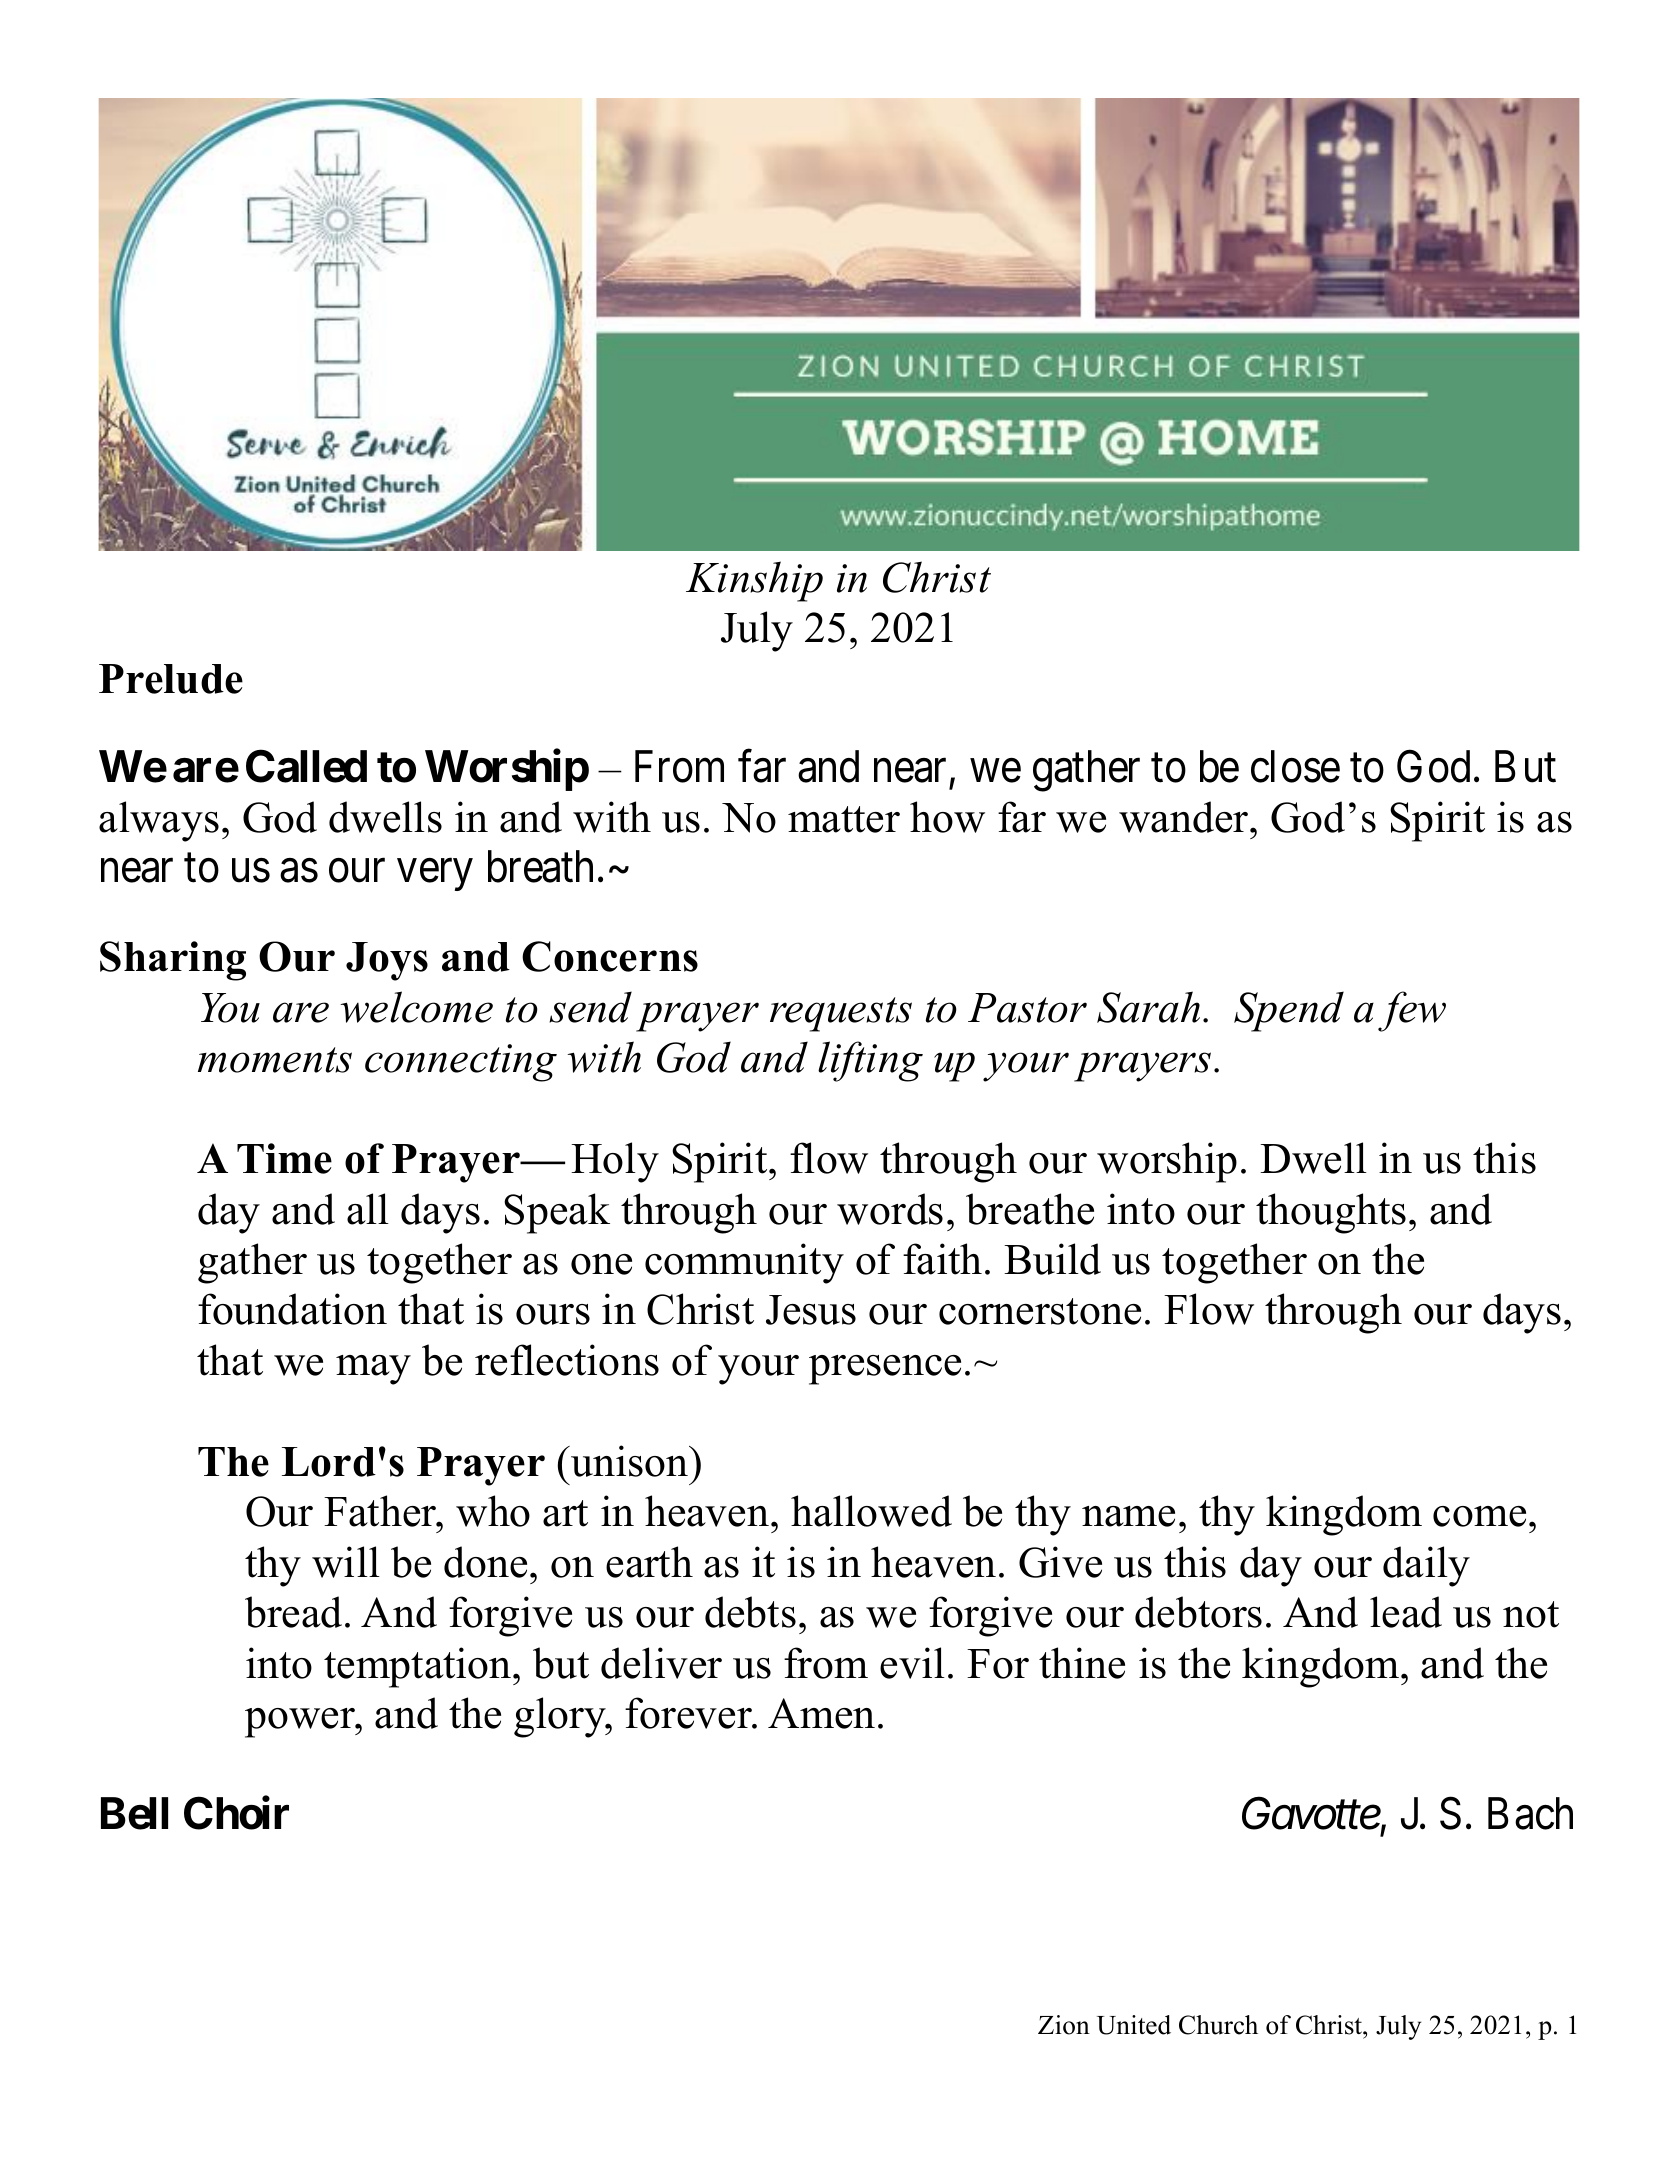 The height and width of the screenshot is (2172, 1678). What do you see at coordinates (754, 581) in the screenshot?
I see `Kinship` at bounding box center [754, 581].
